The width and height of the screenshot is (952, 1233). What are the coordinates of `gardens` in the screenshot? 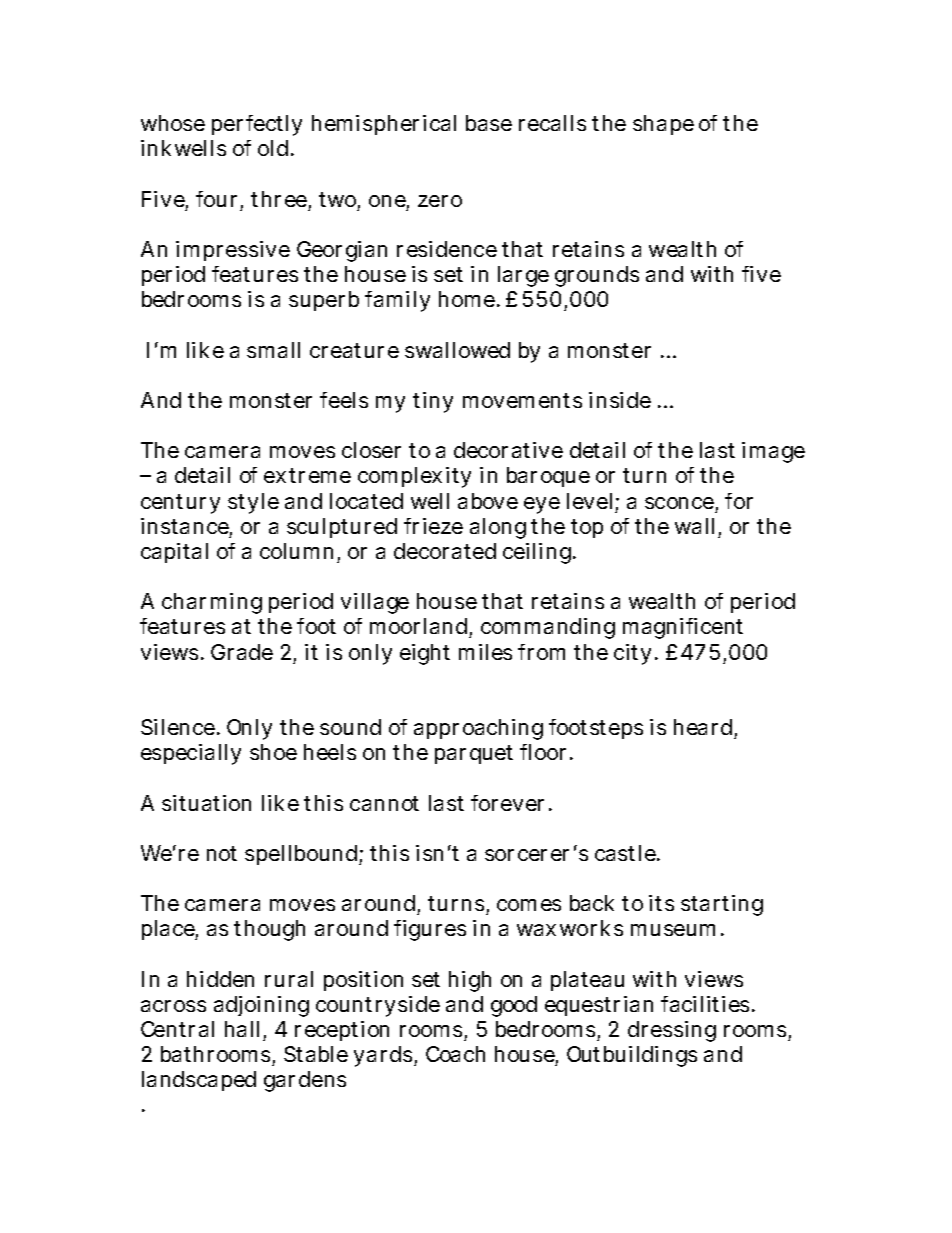 It's located at (305, 1081).
